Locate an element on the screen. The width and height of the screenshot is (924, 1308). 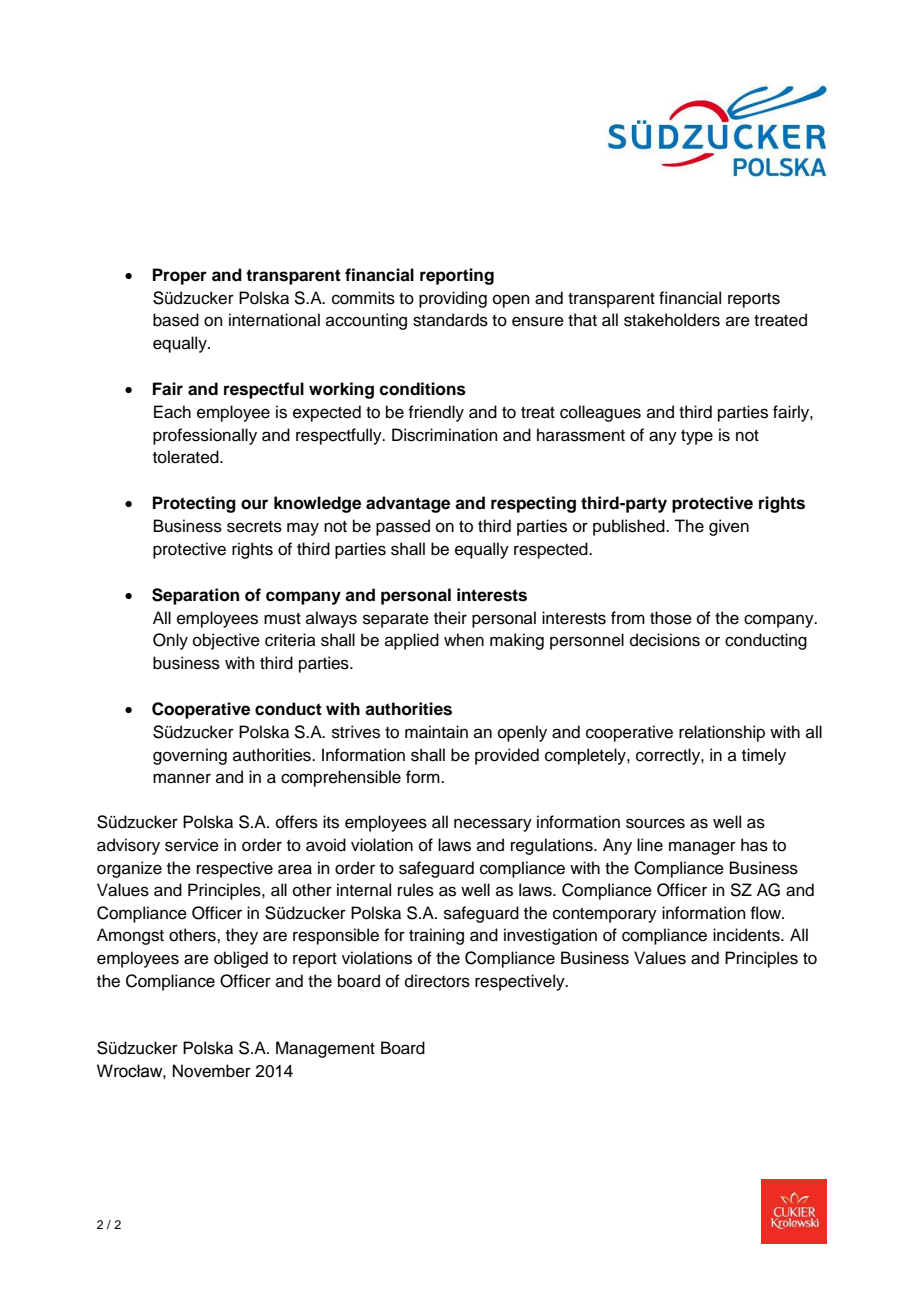
objective is located at coordinates (226, 641).
